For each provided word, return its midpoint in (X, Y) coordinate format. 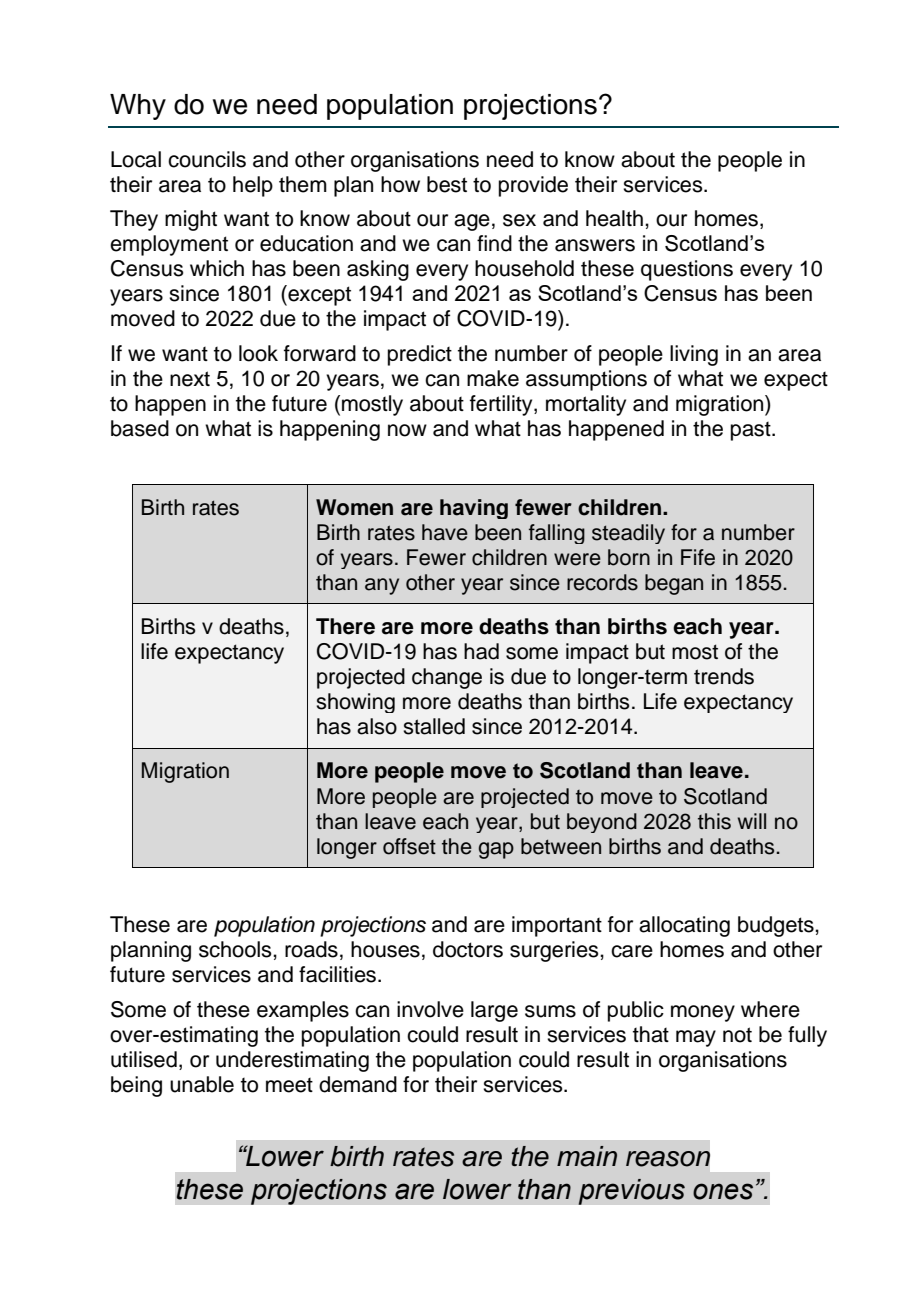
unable (202, 1084)
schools (236, 949)
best (447, 184)
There (345, 626)
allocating (684, 926)
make (493, 378)
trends (724, 676)
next (190, 379)
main (587, 1156)
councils (207, 159)
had (481, 651)
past (752, 431)
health (614, 218)
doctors (468, 949)
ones (723, 1191)
